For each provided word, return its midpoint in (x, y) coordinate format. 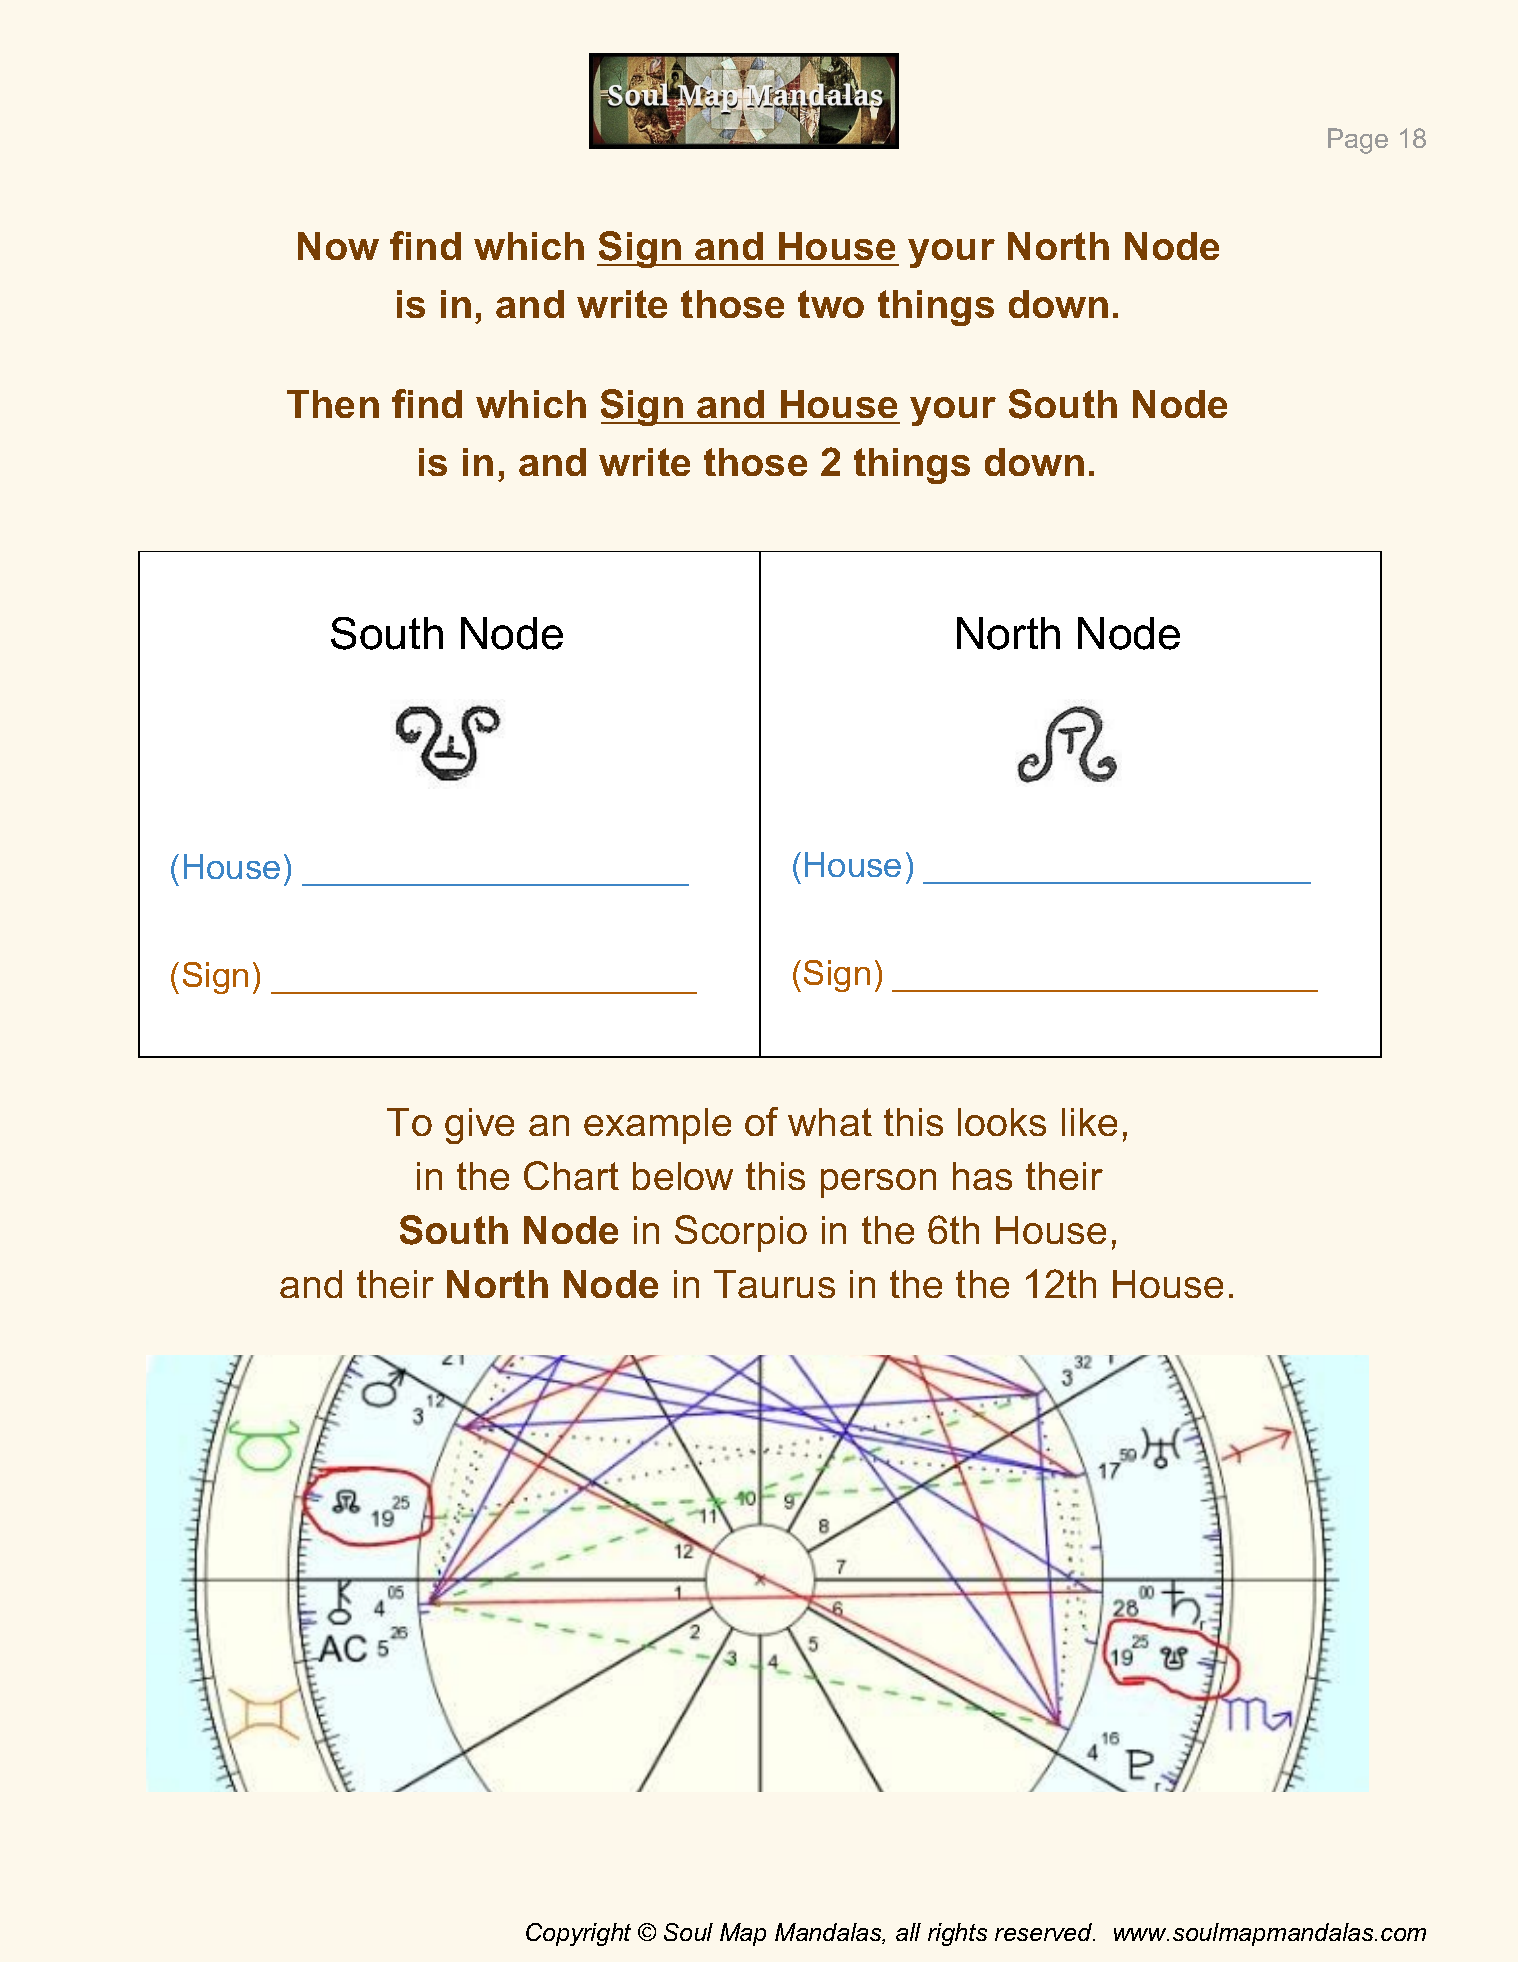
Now (338, 246)
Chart (571, 1175)
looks (1002, 1122)
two (831, 304)
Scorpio (741, 1233)
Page (1358, 141)
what (830, 1122)
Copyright (578, 1934)
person (878, 1183)
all (908, 1932)
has (982, 1176)
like (1089, 1122)
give (479, 1126)
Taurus (774, 1284)
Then (333, 404)
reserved (1045, 1932)
